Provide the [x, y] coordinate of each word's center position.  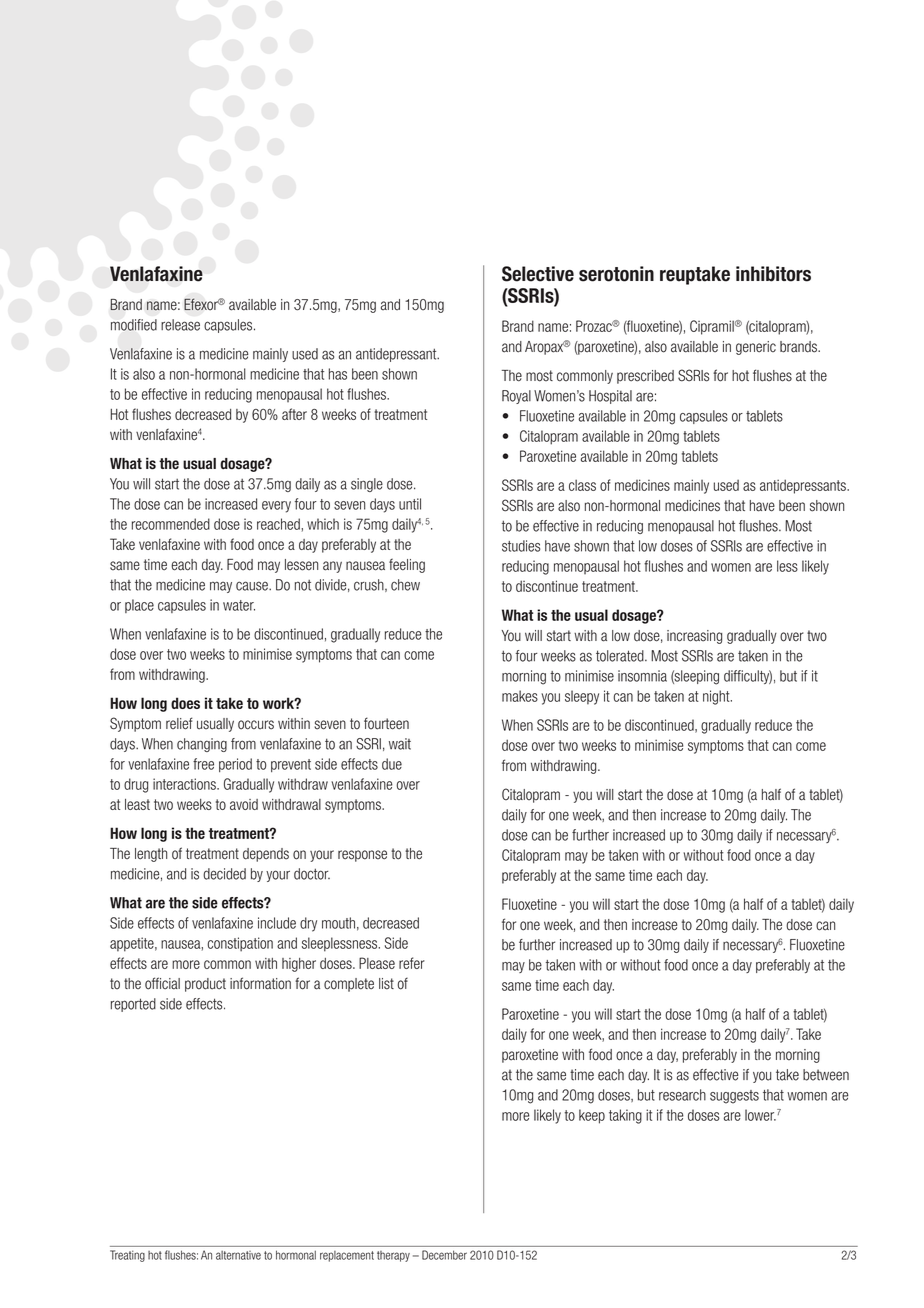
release [180, 325]
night [717, 697]
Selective [538, 274]
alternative [238, 1255]
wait [400, 744]
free [203, 764]
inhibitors [773, 274]
